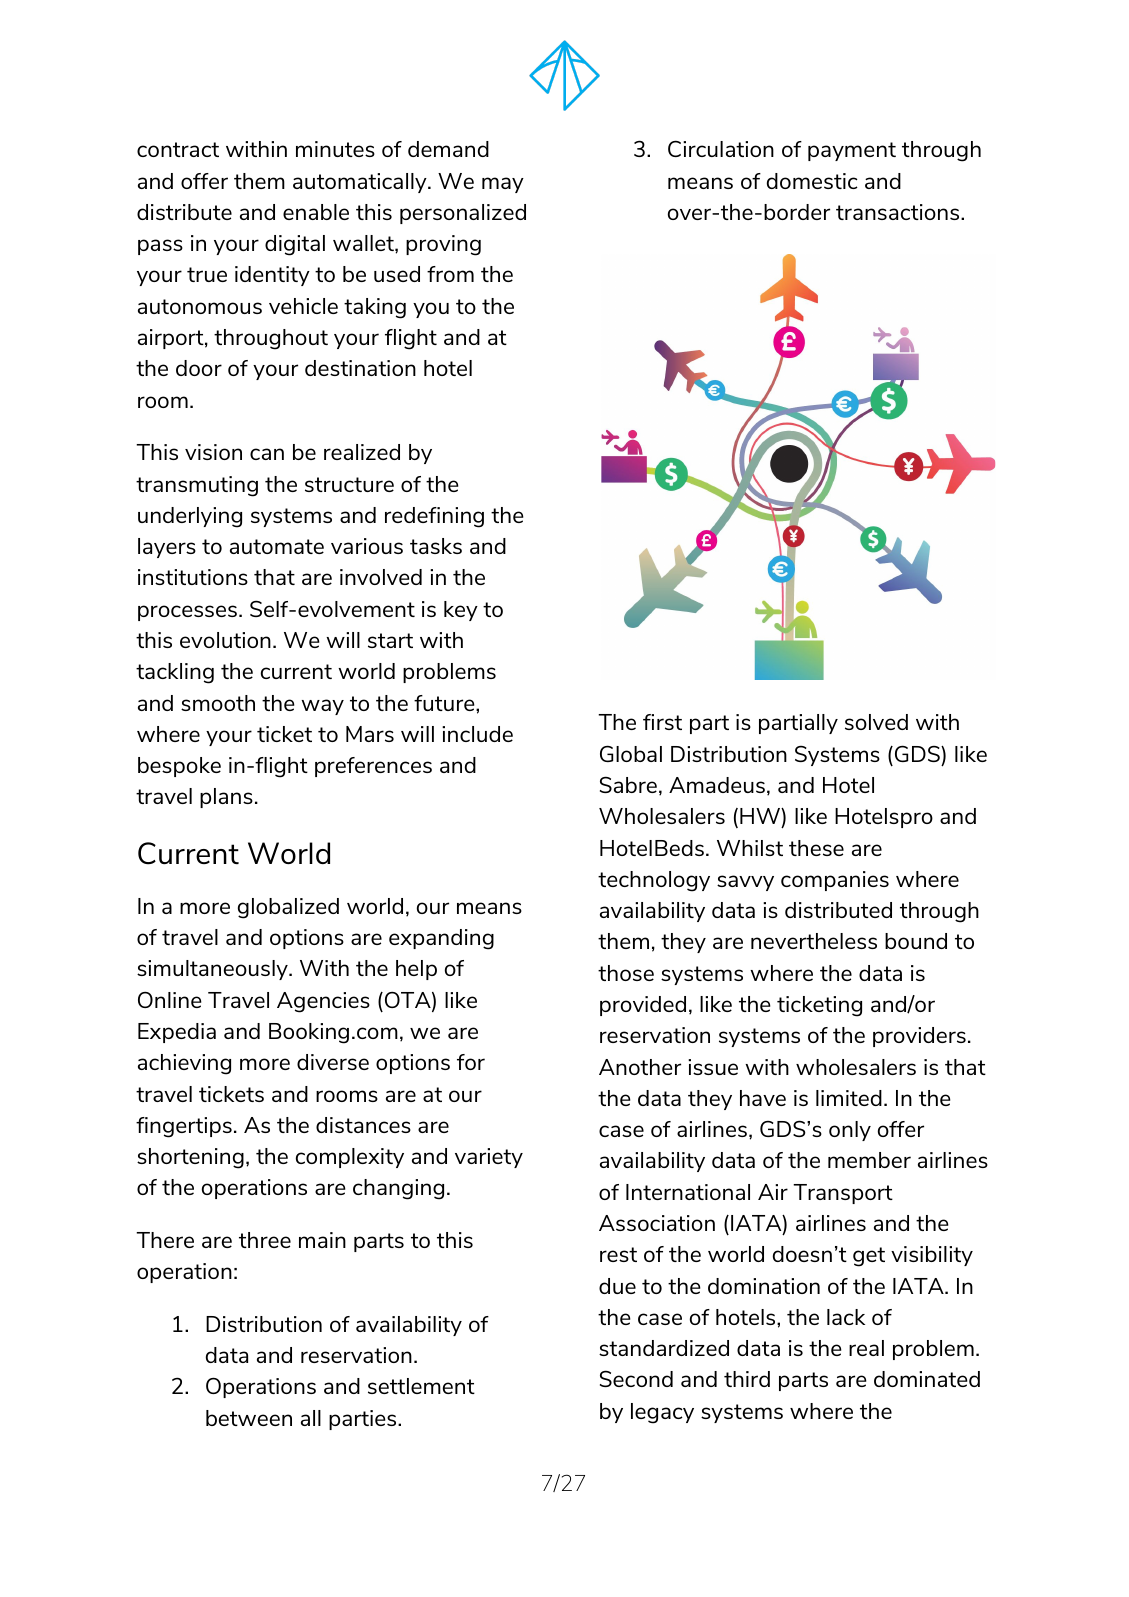  I want to click on solved, so click(876, 722).
